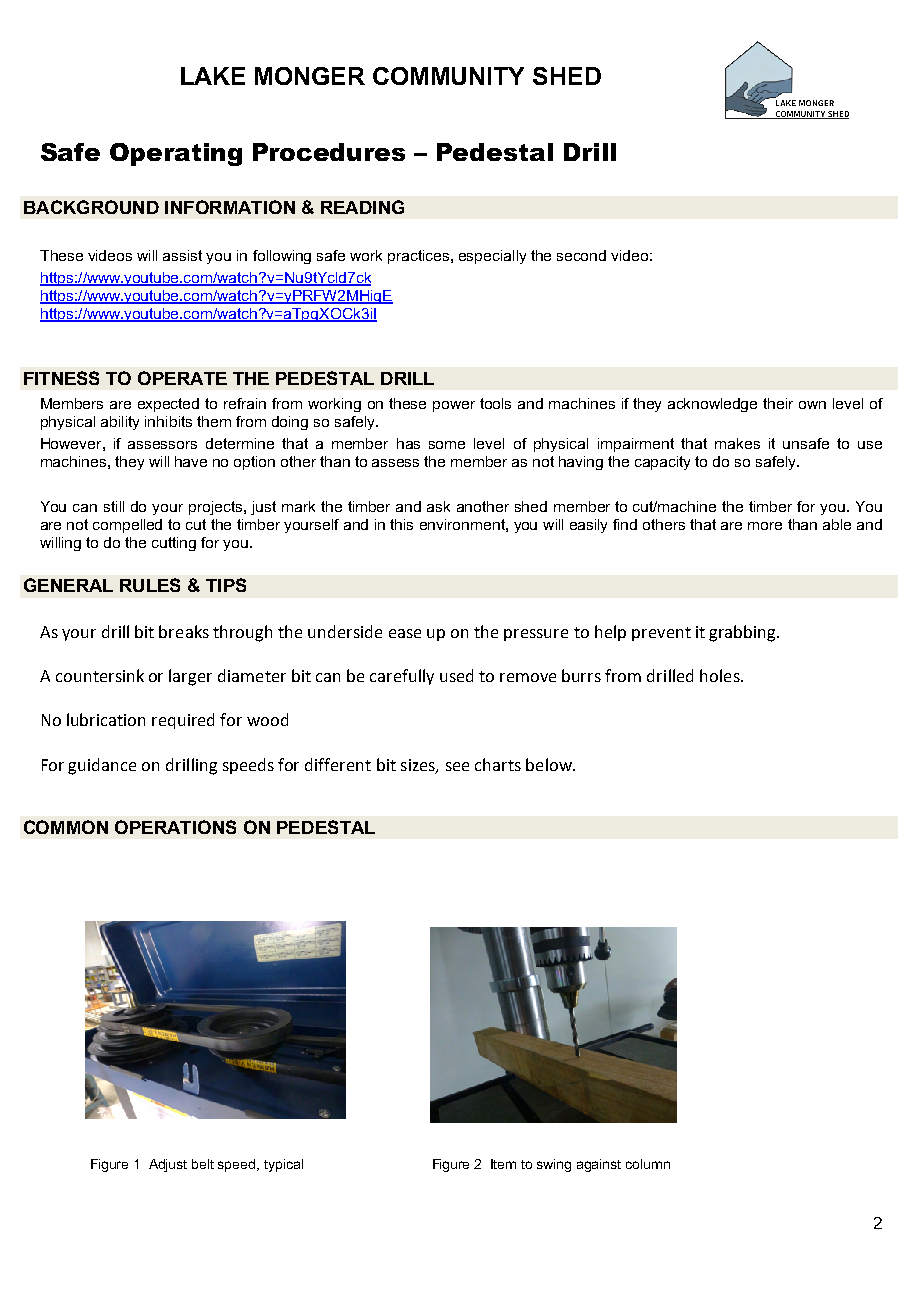 Image resolution: width=924 pixels, height=1308 pixels. I want to click on Item, so click(503, 1164).
